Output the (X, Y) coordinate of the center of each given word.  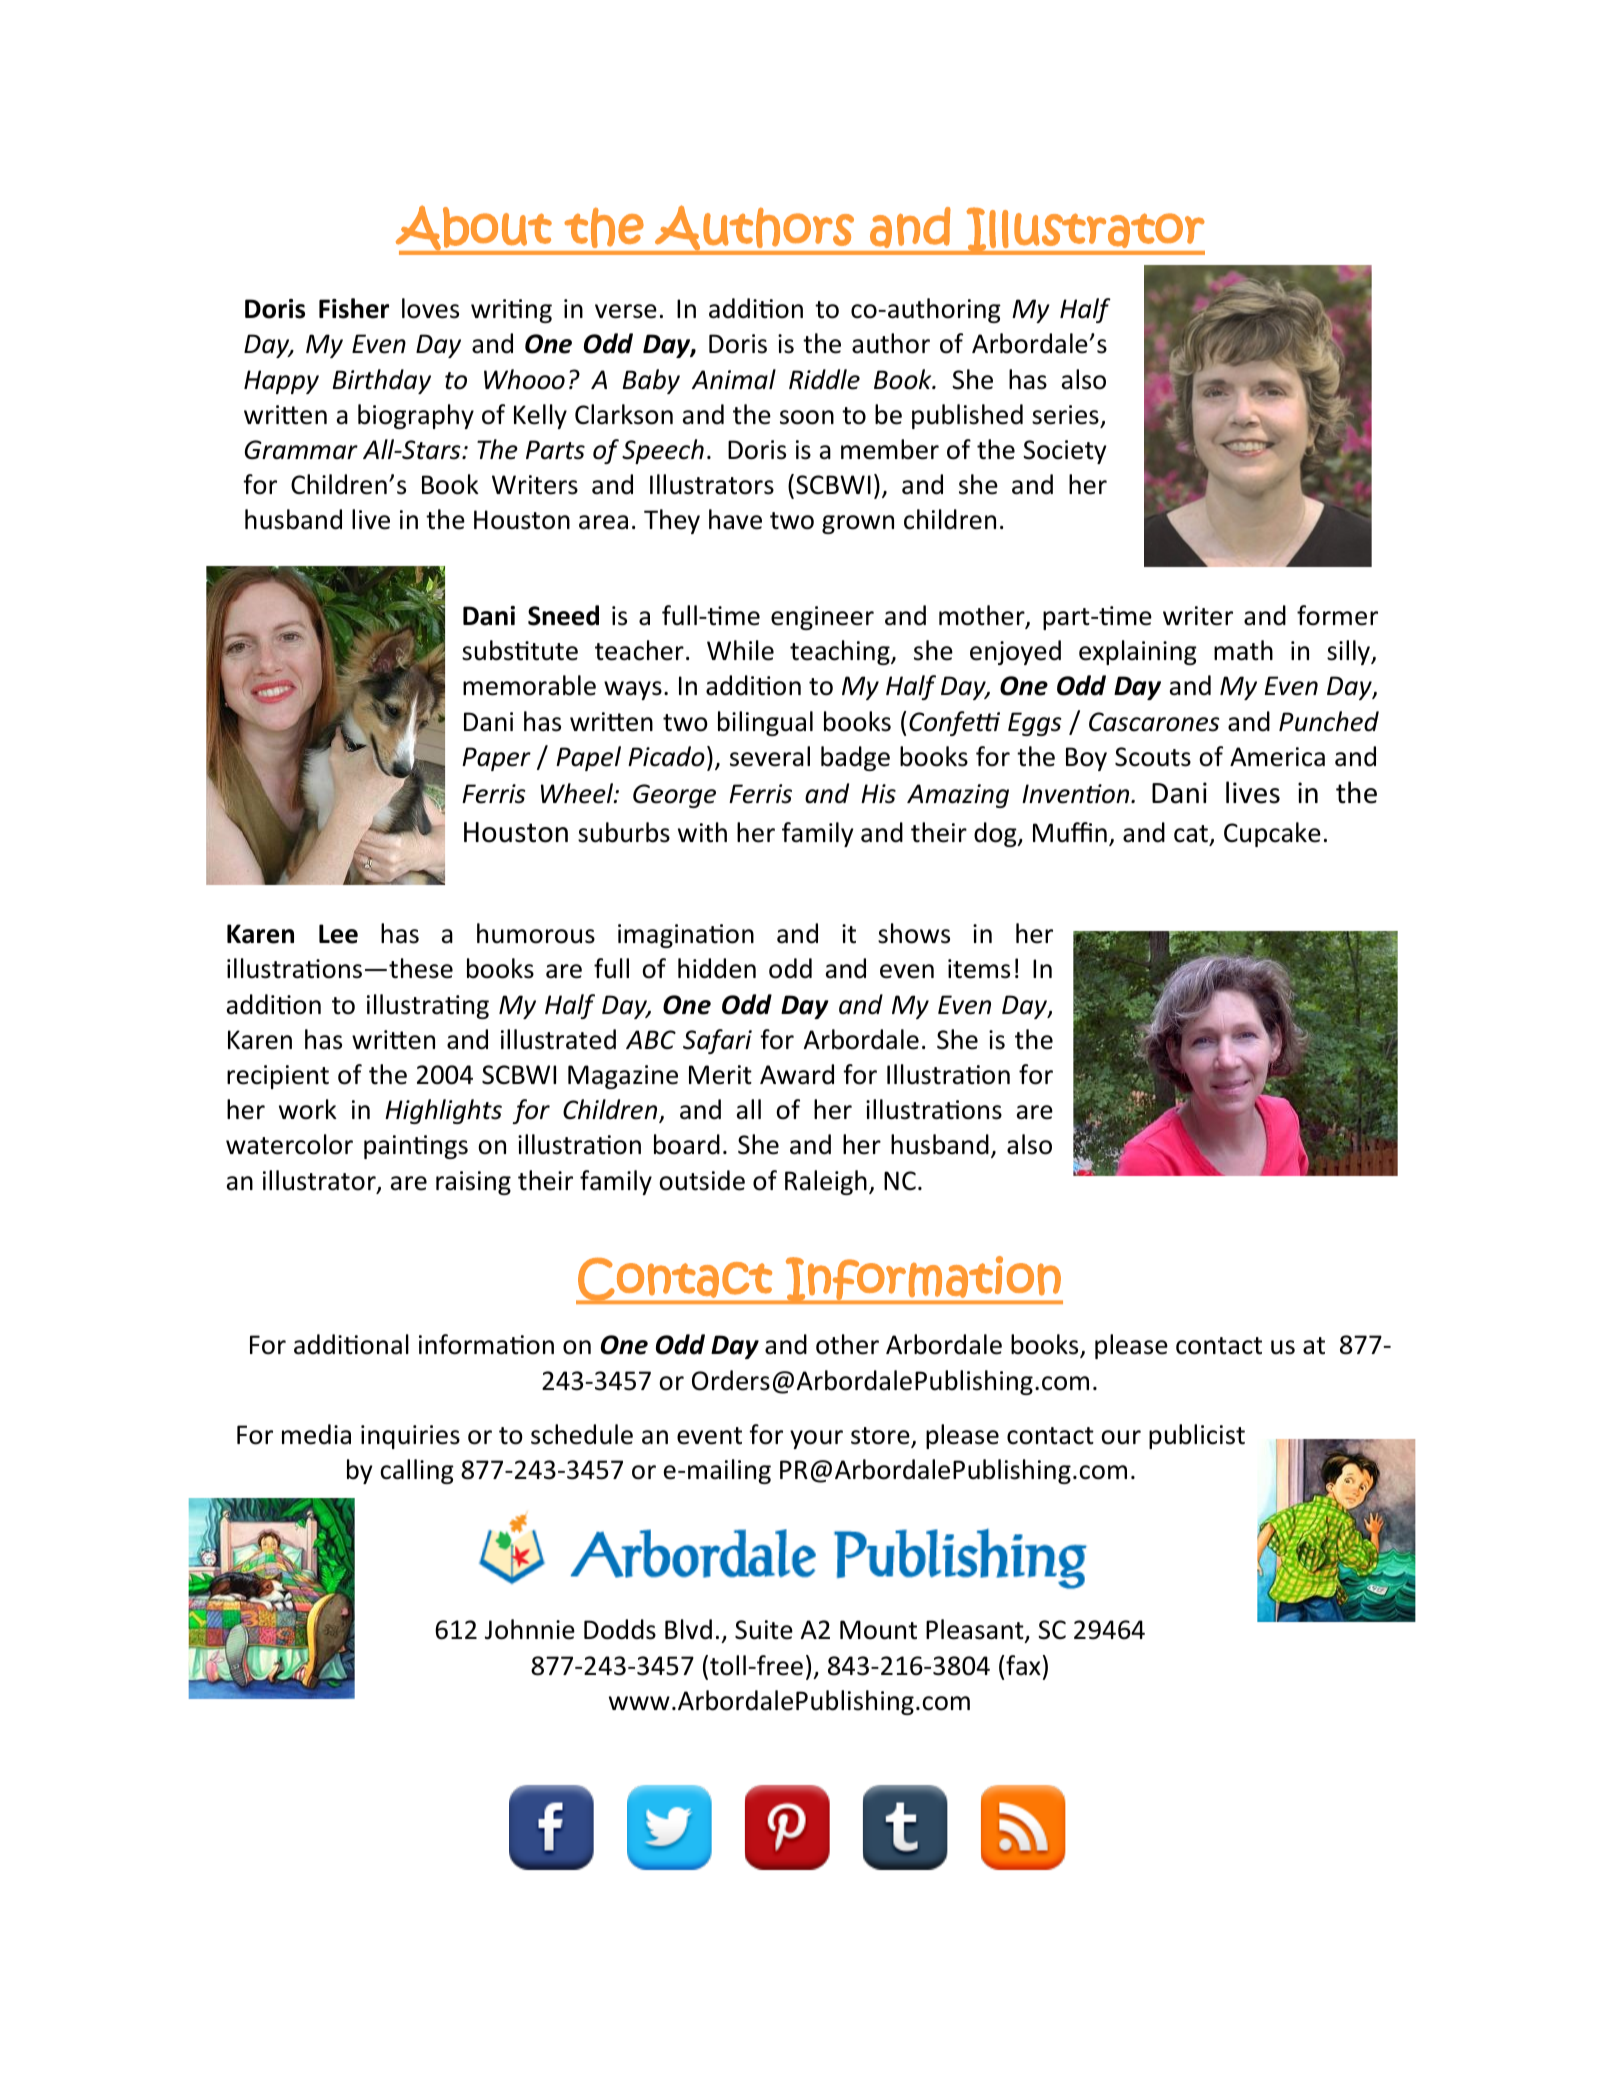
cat (1191, 834)
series (1065, 415)
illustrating (428, 1006)
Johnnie (530, 1629)
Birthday (382, 381)
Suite (764, 1630)
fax (1023, 1665)
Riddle (824, 379)
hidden (717, 968)
